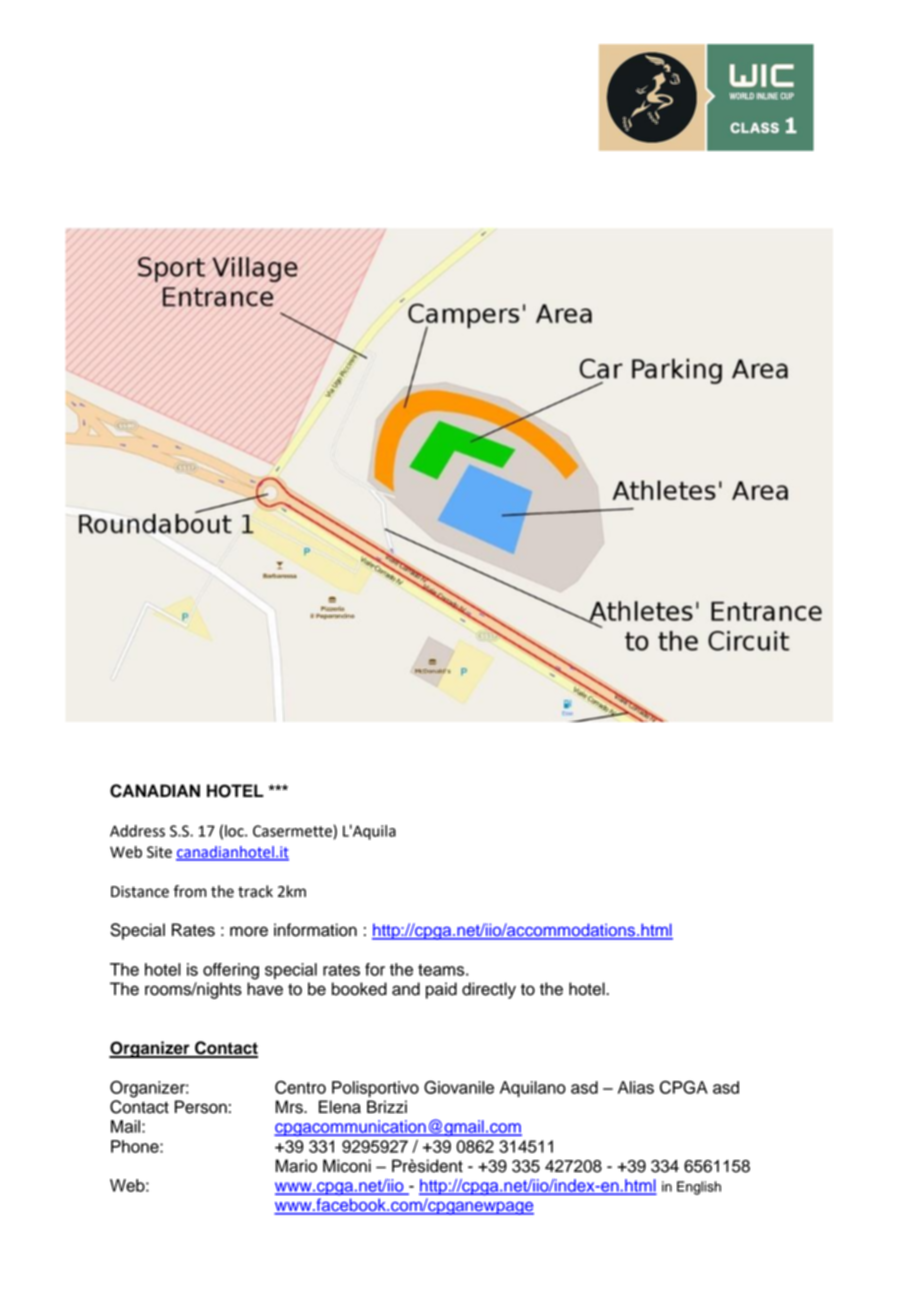 The width and height of the page is (924, 1308). I want to click on paid, so click(441, 990).
